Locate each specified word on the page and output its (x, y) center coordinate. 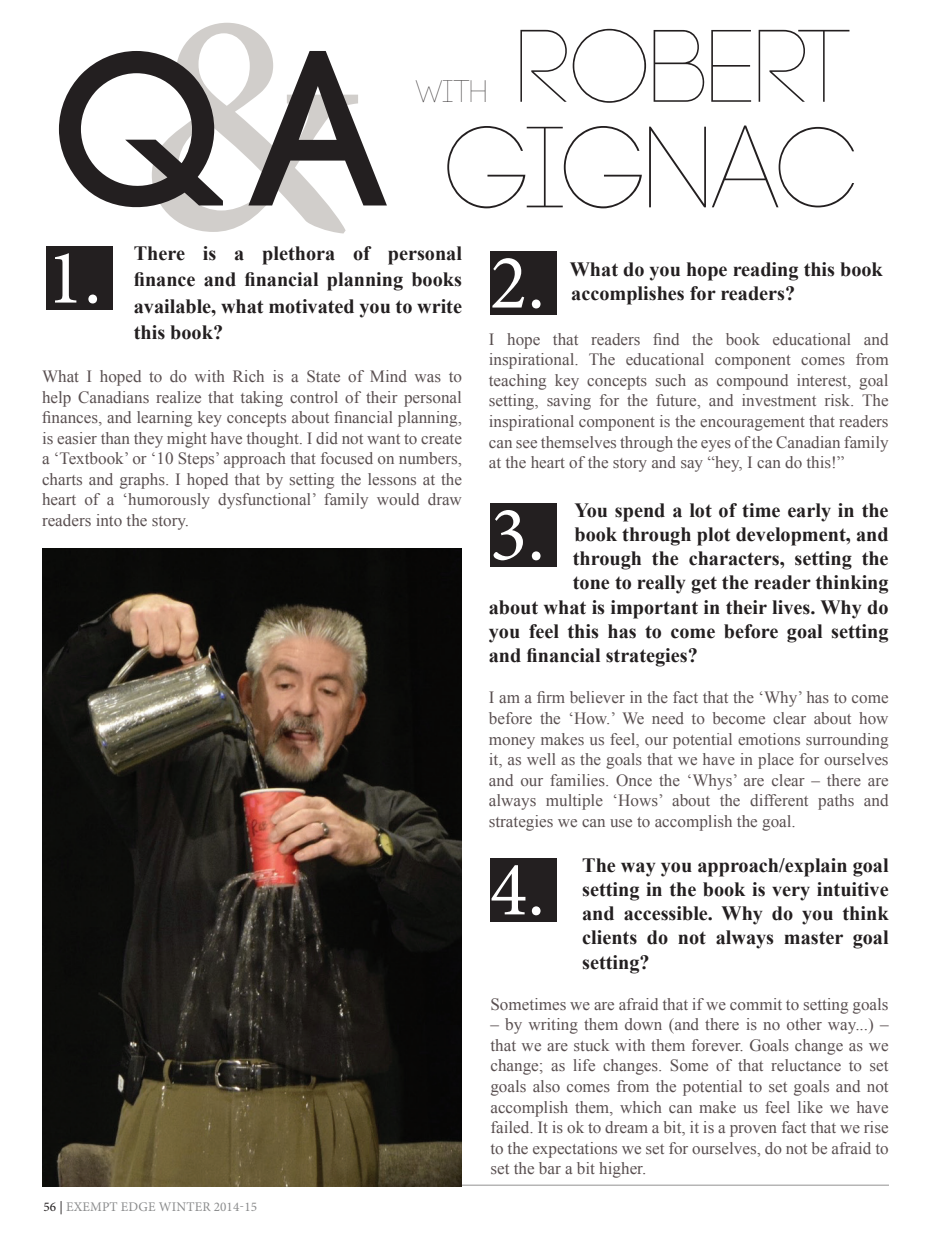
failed (511, 1127)
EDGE (138, 1206)
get (704, 585)
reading (765, 271)
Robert (685, 66)
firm (551, 697)
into (109, 520)
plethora (298, 255)
